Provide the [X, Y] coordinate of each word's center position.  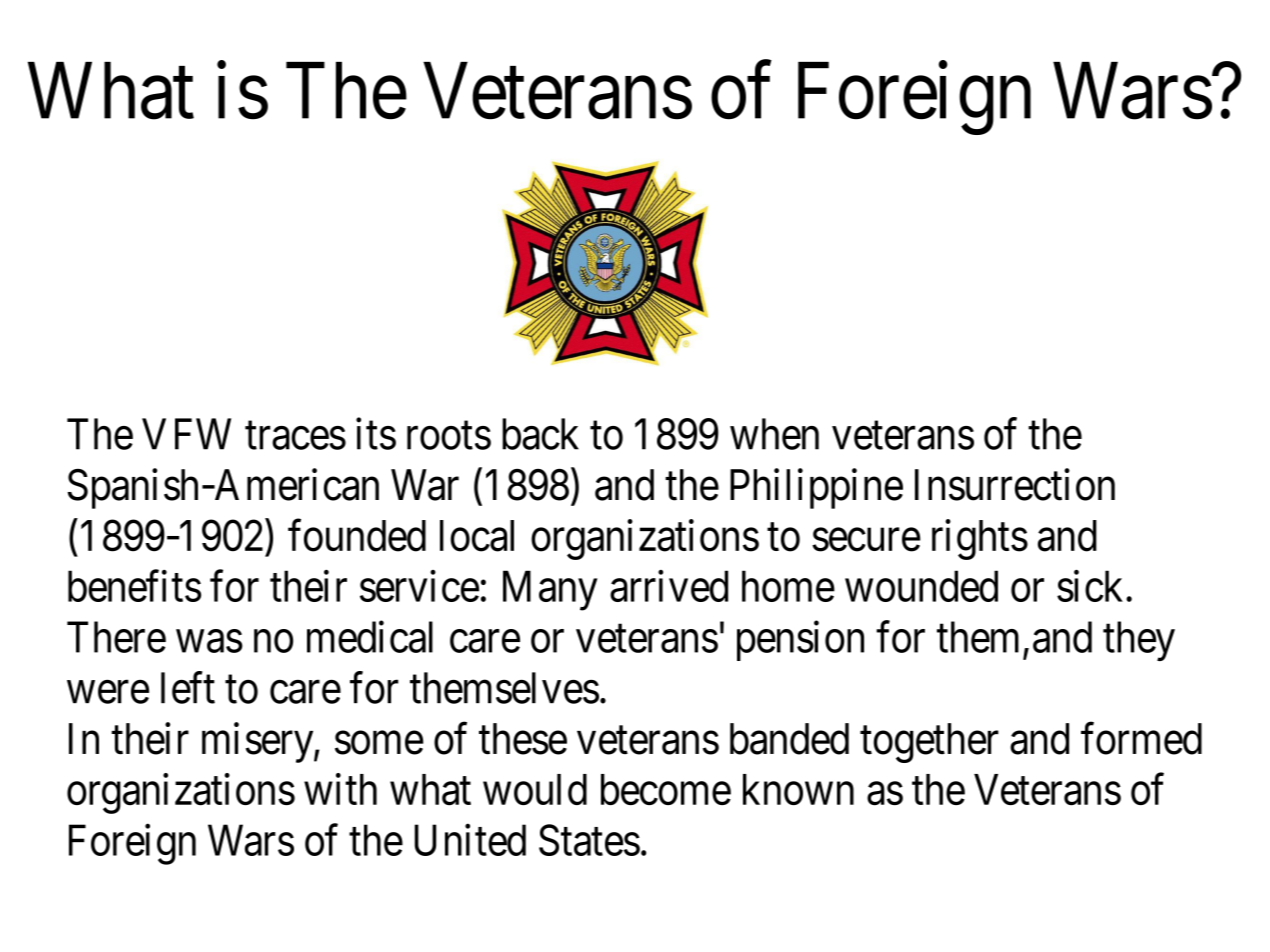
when [774, 434]
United [470, 840]
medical [370, 637]
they [1139, 641]
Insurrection [1015, 485]
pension [800, 641]
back [540, 434]
